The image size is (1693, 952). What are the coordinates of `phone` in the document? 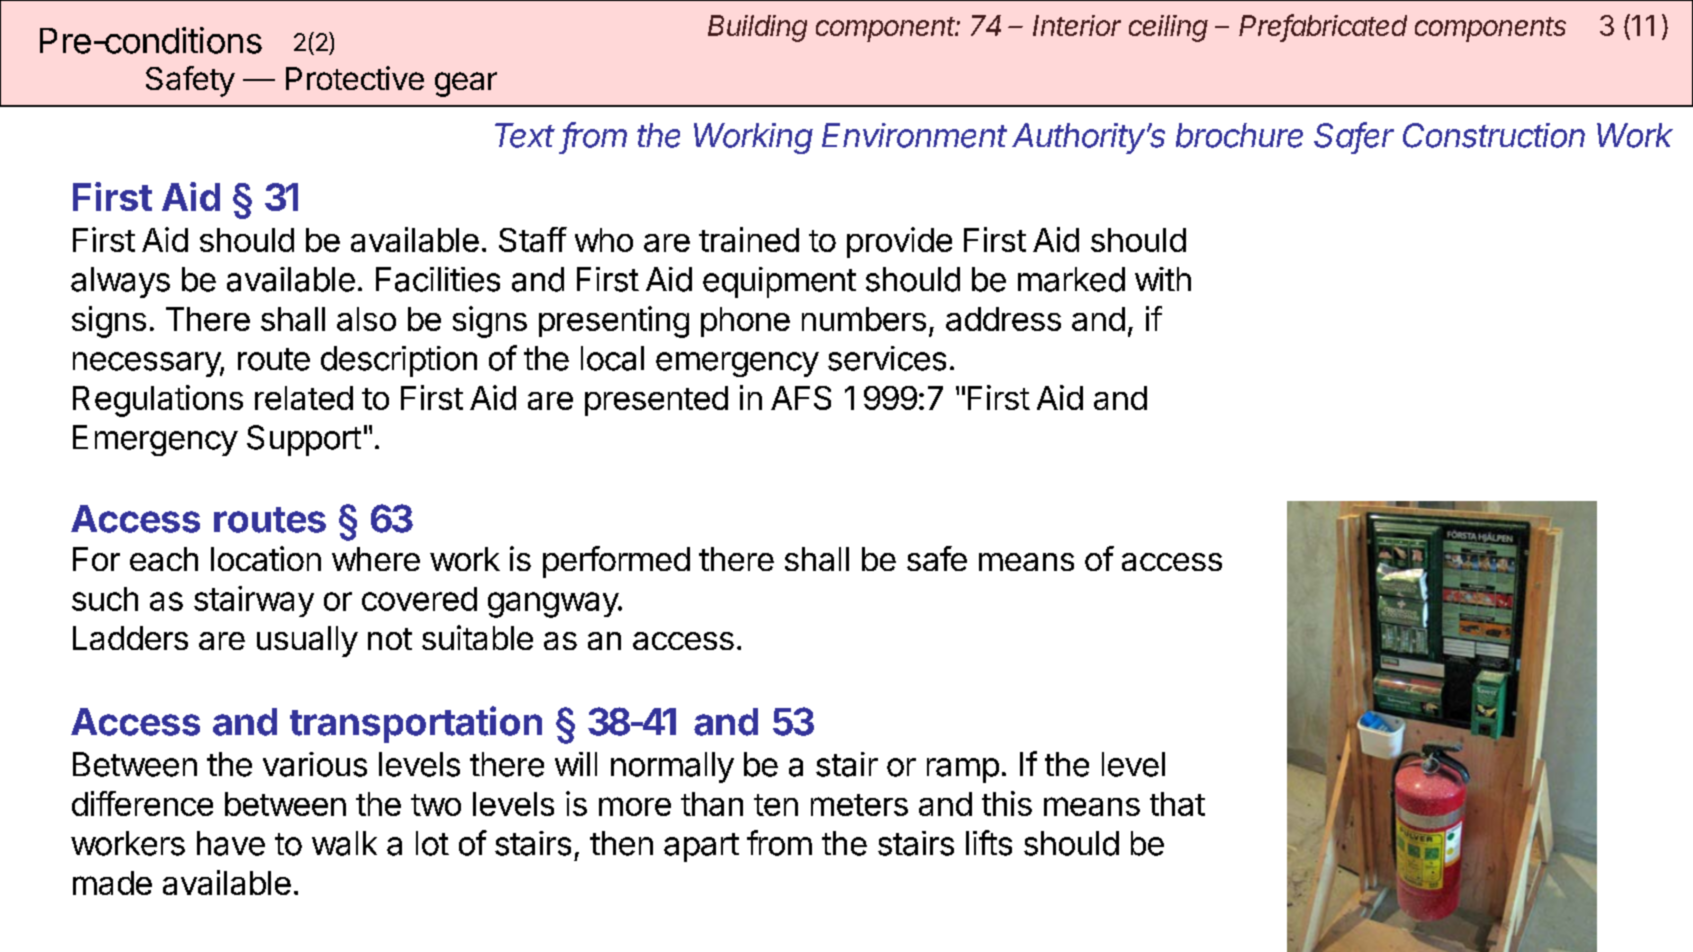 It's located at (745, 322).
